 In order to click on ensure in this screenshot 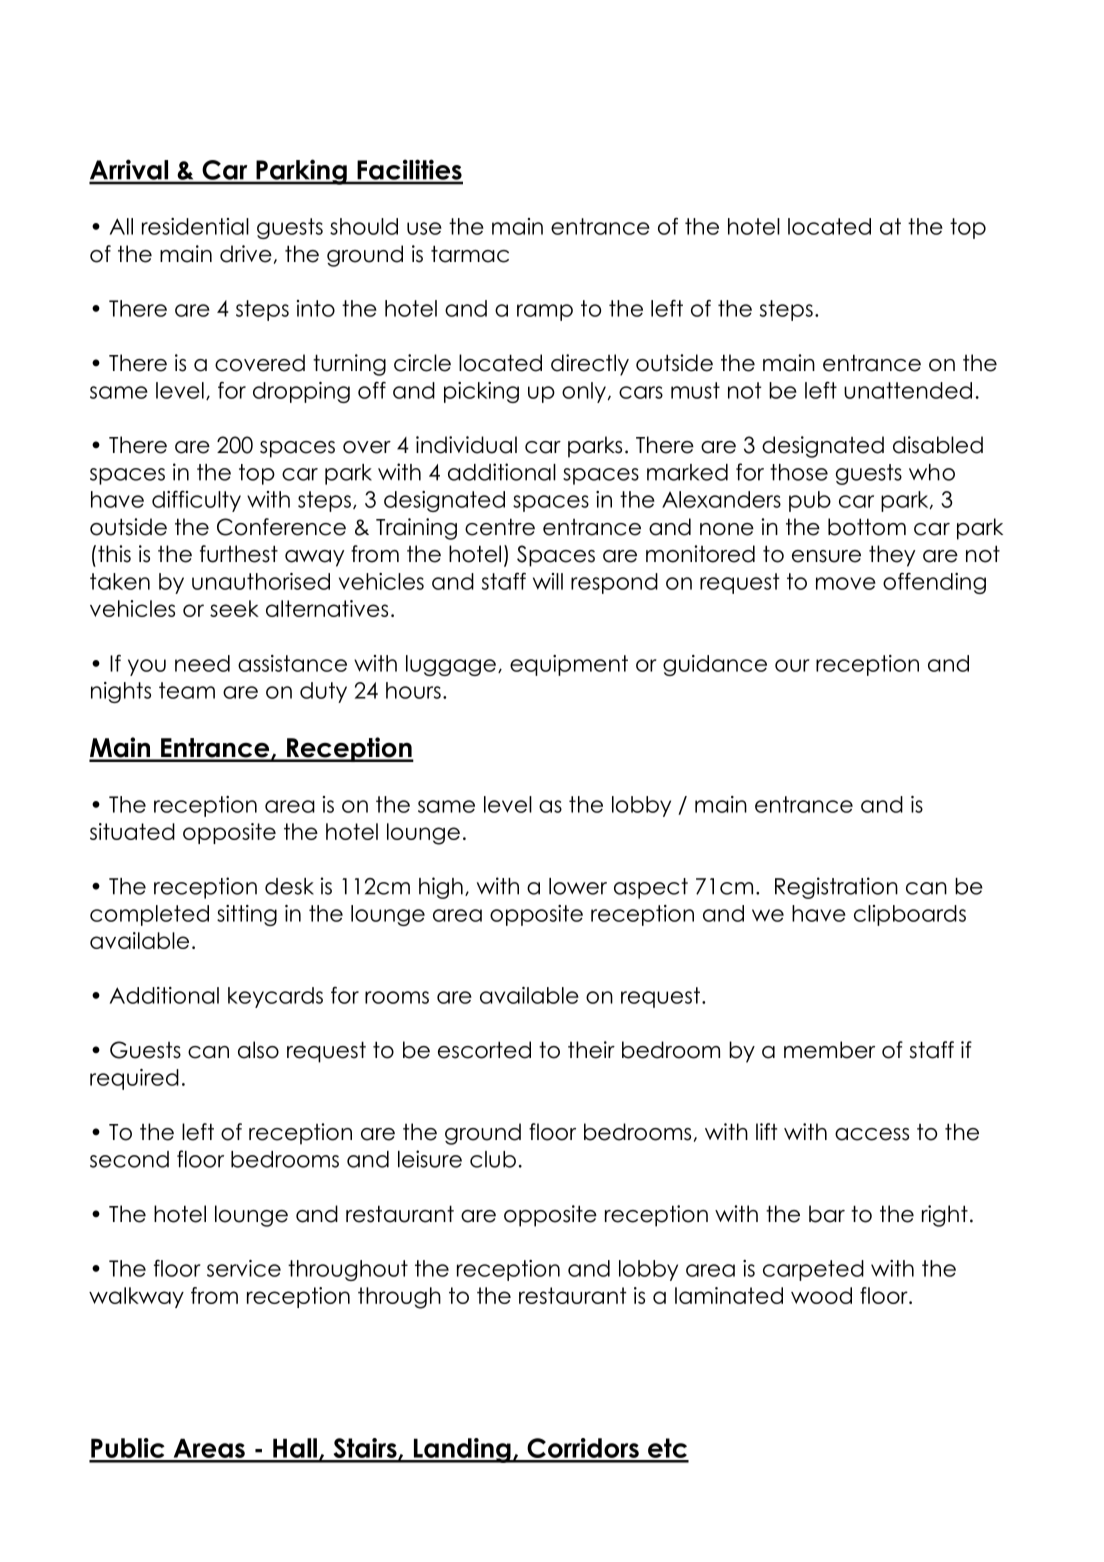, I will do `click(826, 556)`.
